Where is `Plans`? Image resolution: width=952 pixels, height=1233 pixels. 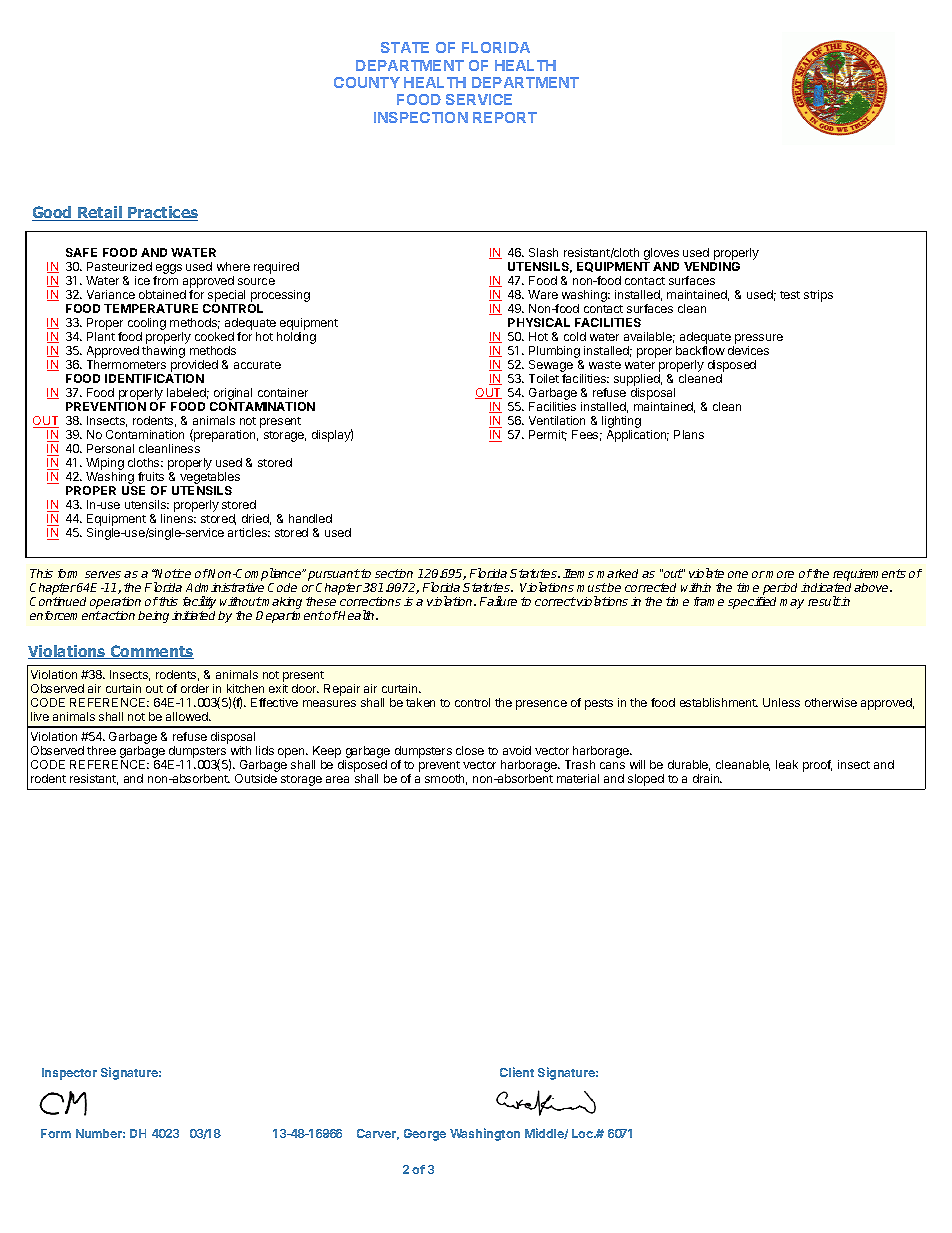
Plans is located at coordinates (689, 434).
